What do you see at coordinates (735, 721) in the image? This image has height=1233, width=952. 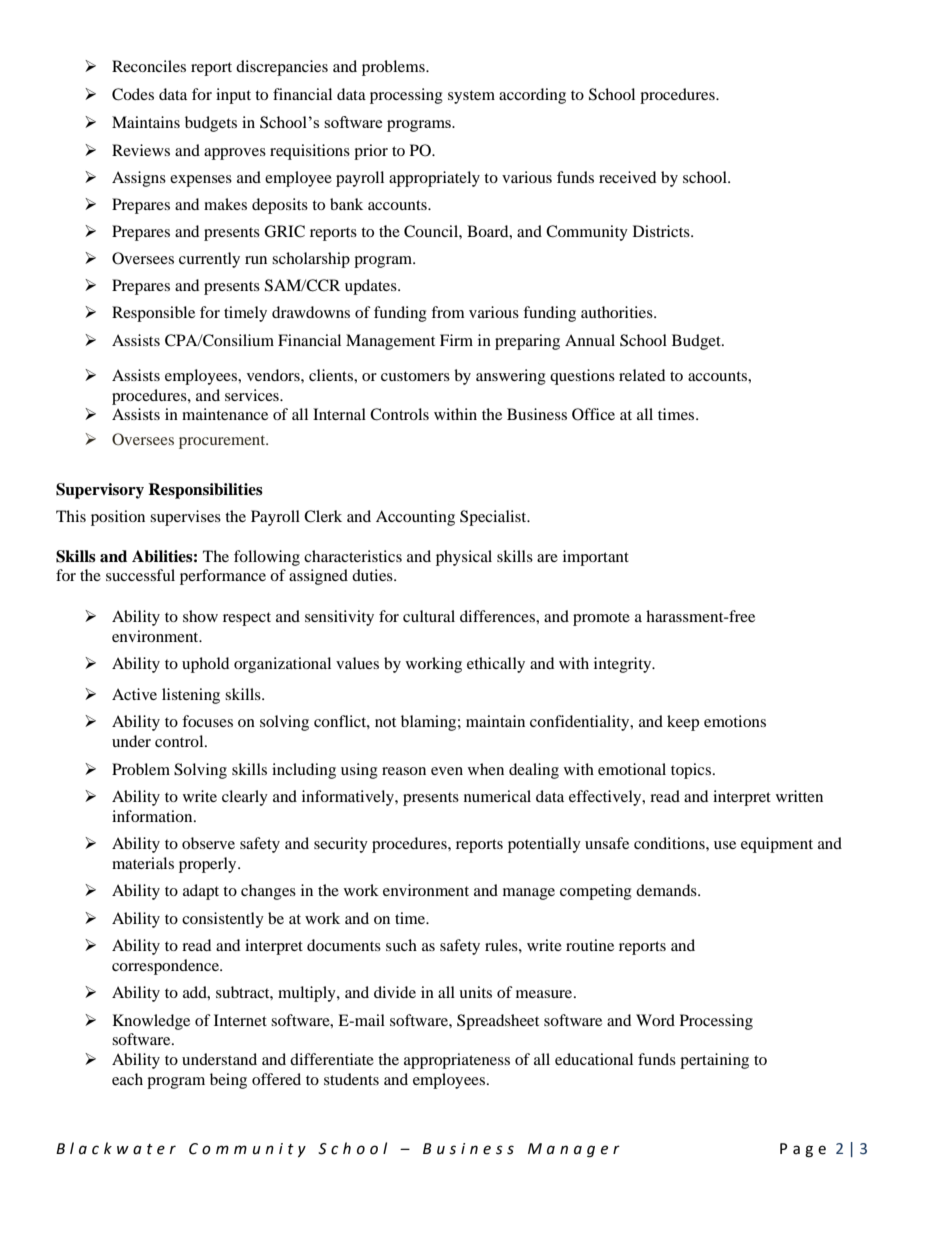 I see `emotions` at bounding box center [735, 721].
